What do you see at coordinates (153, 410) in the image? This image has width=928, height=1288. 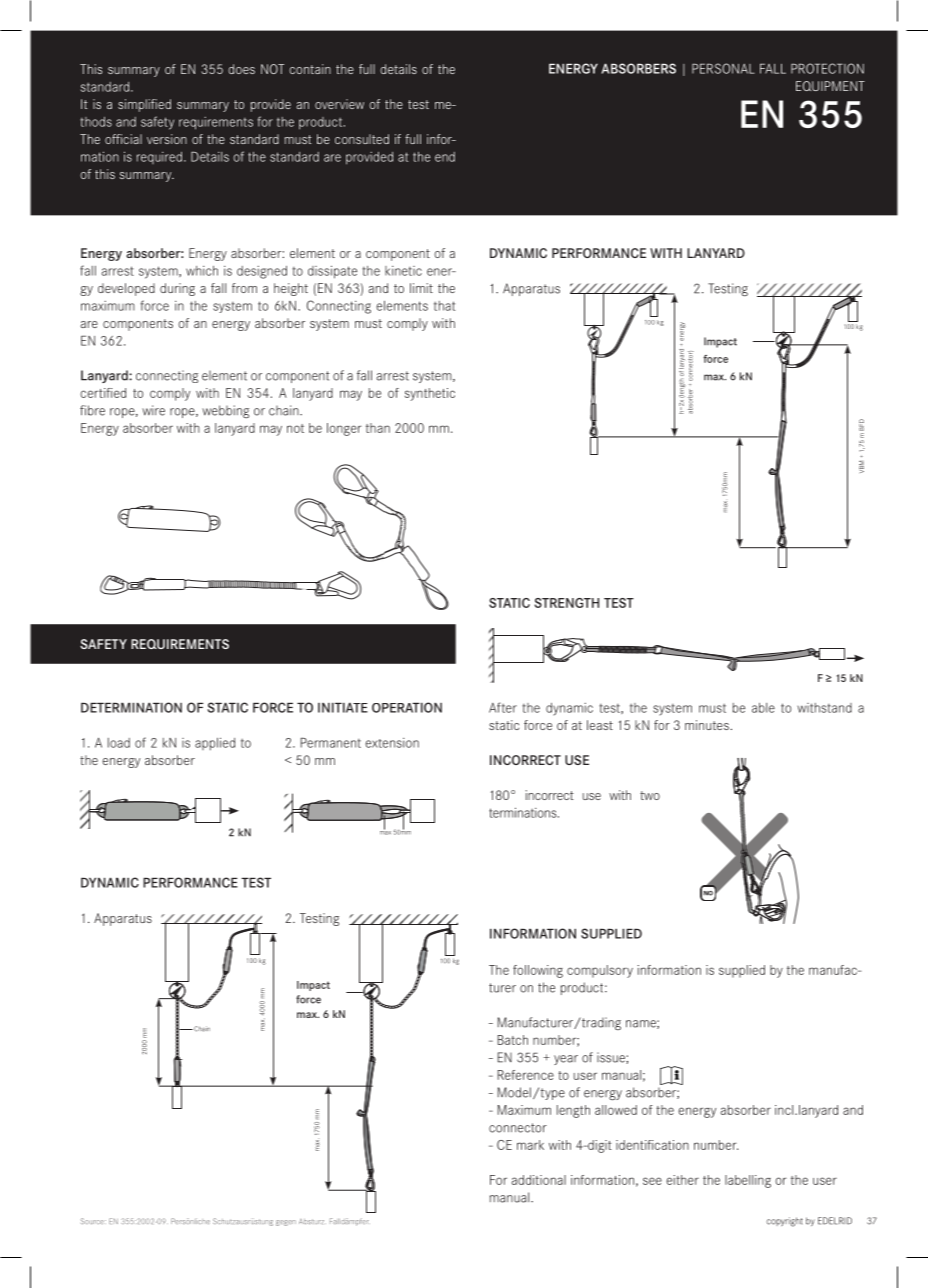 I see `wire` at bounding box center [153, 410].
